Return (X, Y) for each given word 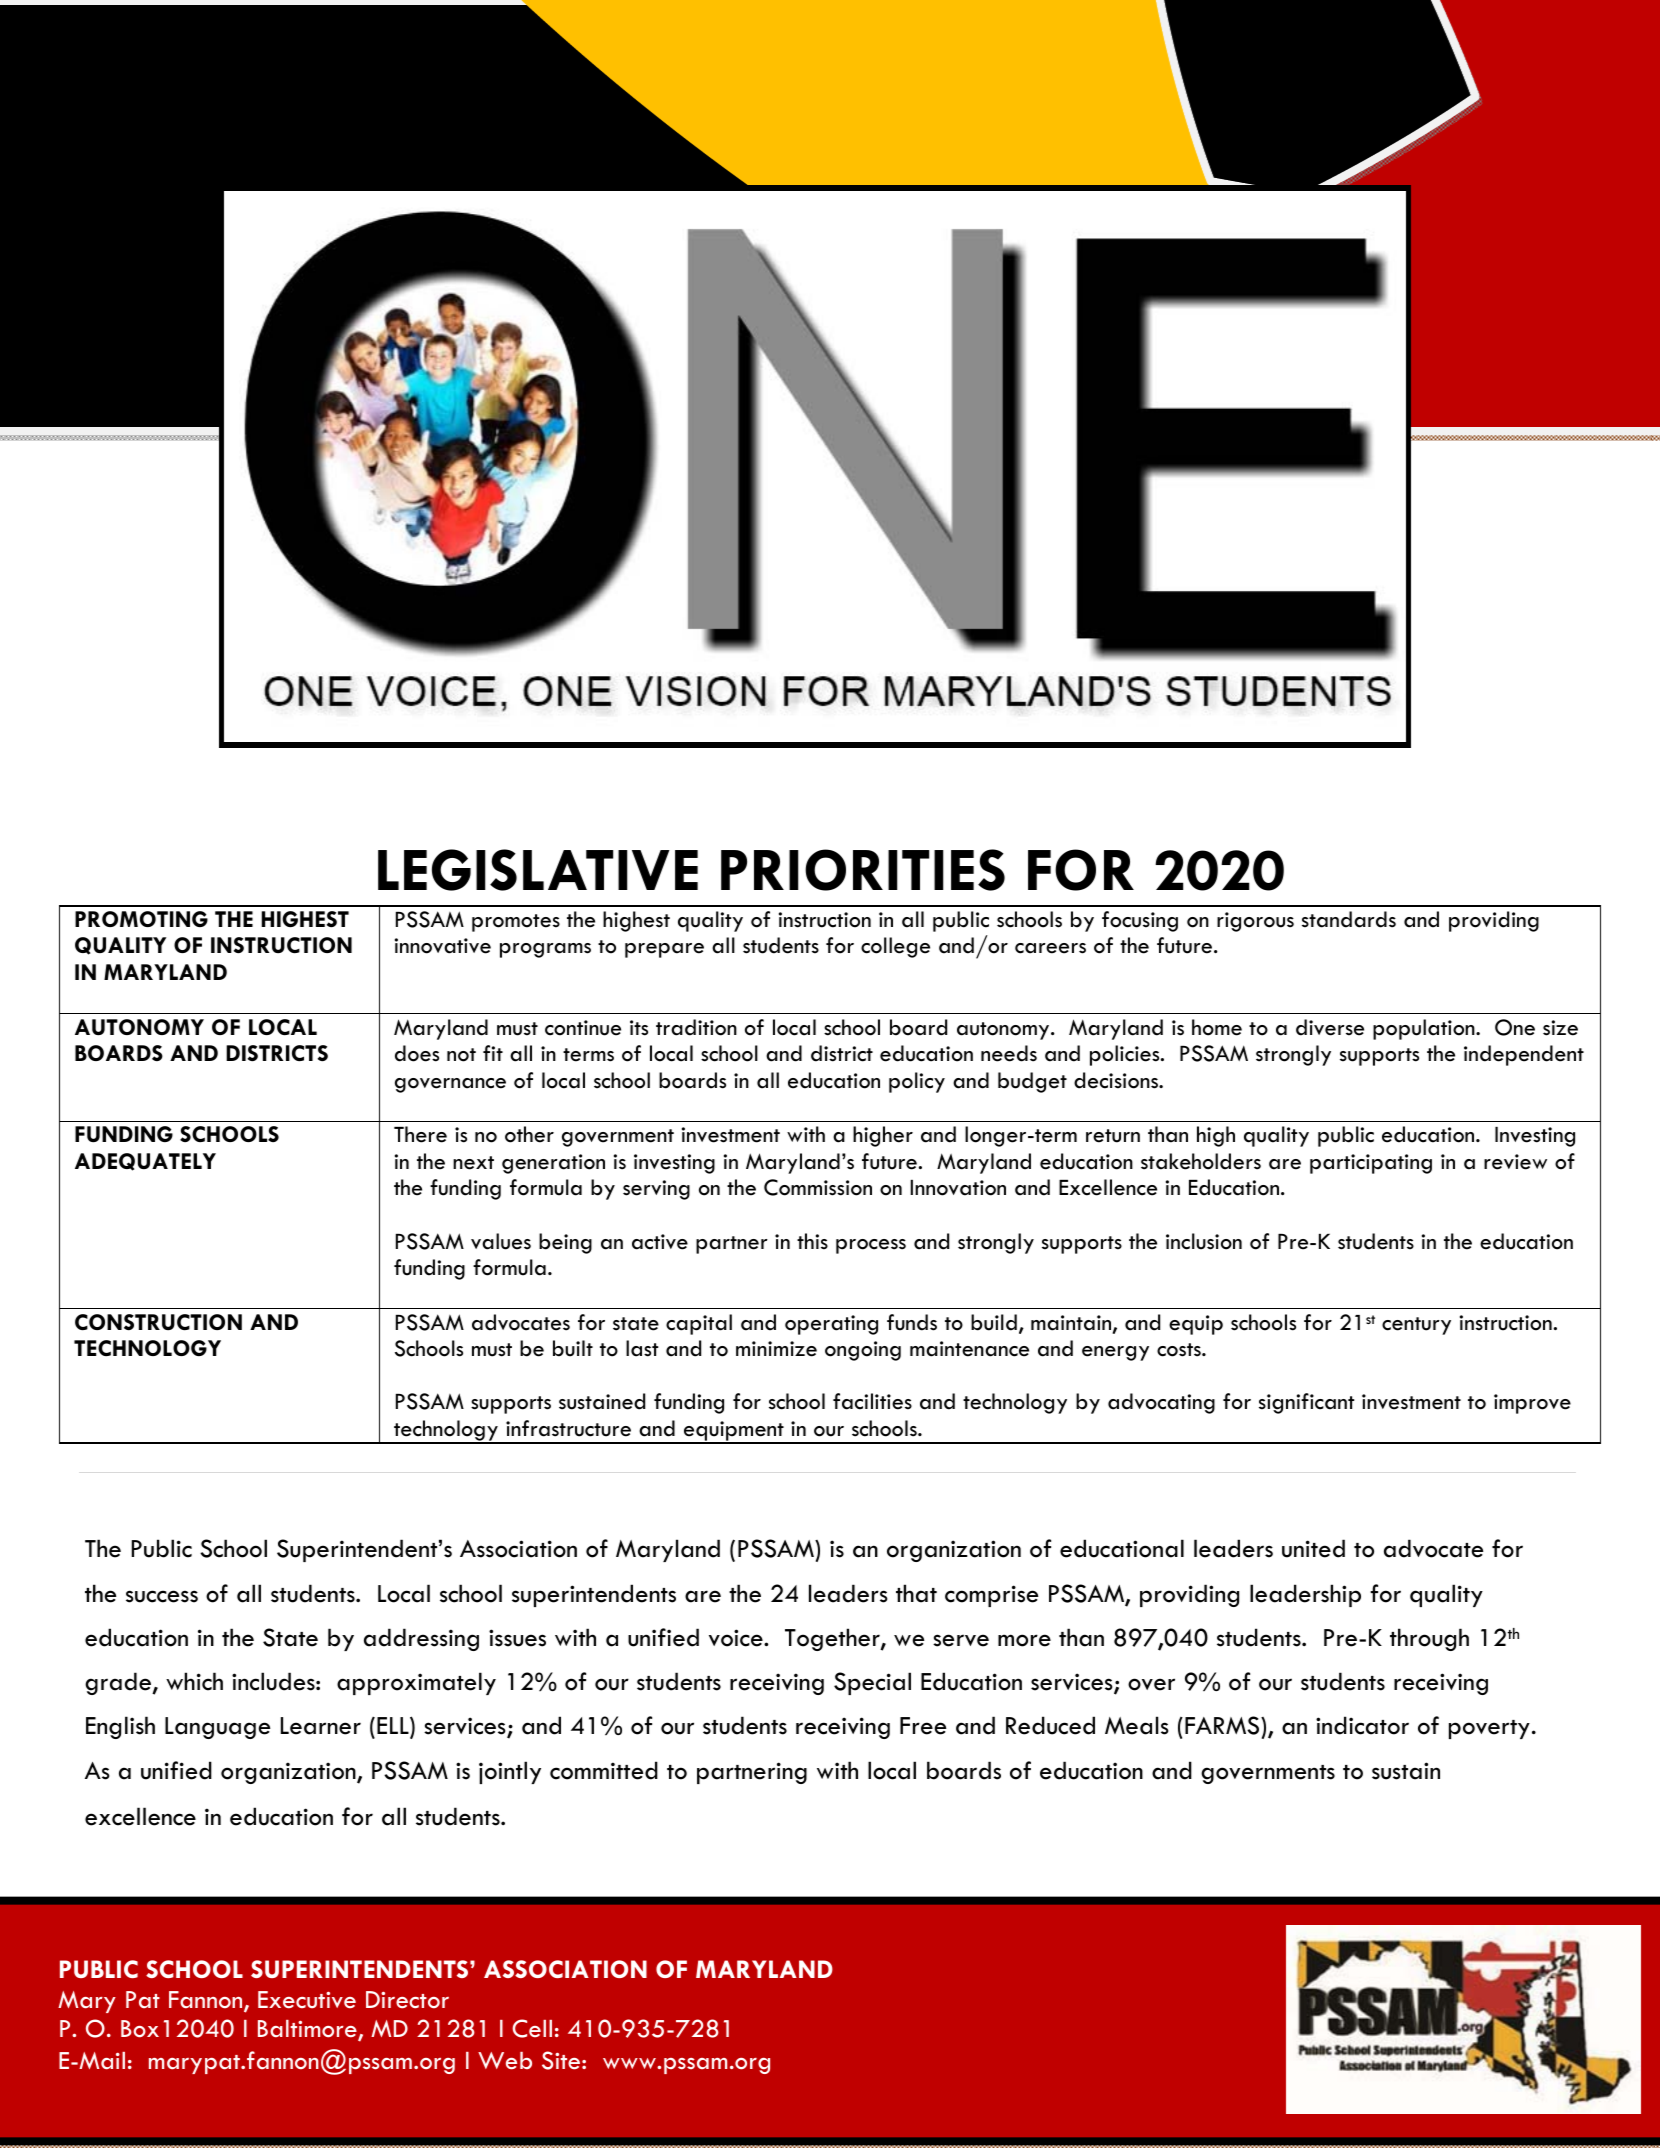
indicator (1362, 1725)
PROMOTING (141, 919)
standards (1349, 919)
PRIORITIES (863, 870)
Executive (307, 2000)
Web (505, 2061)
